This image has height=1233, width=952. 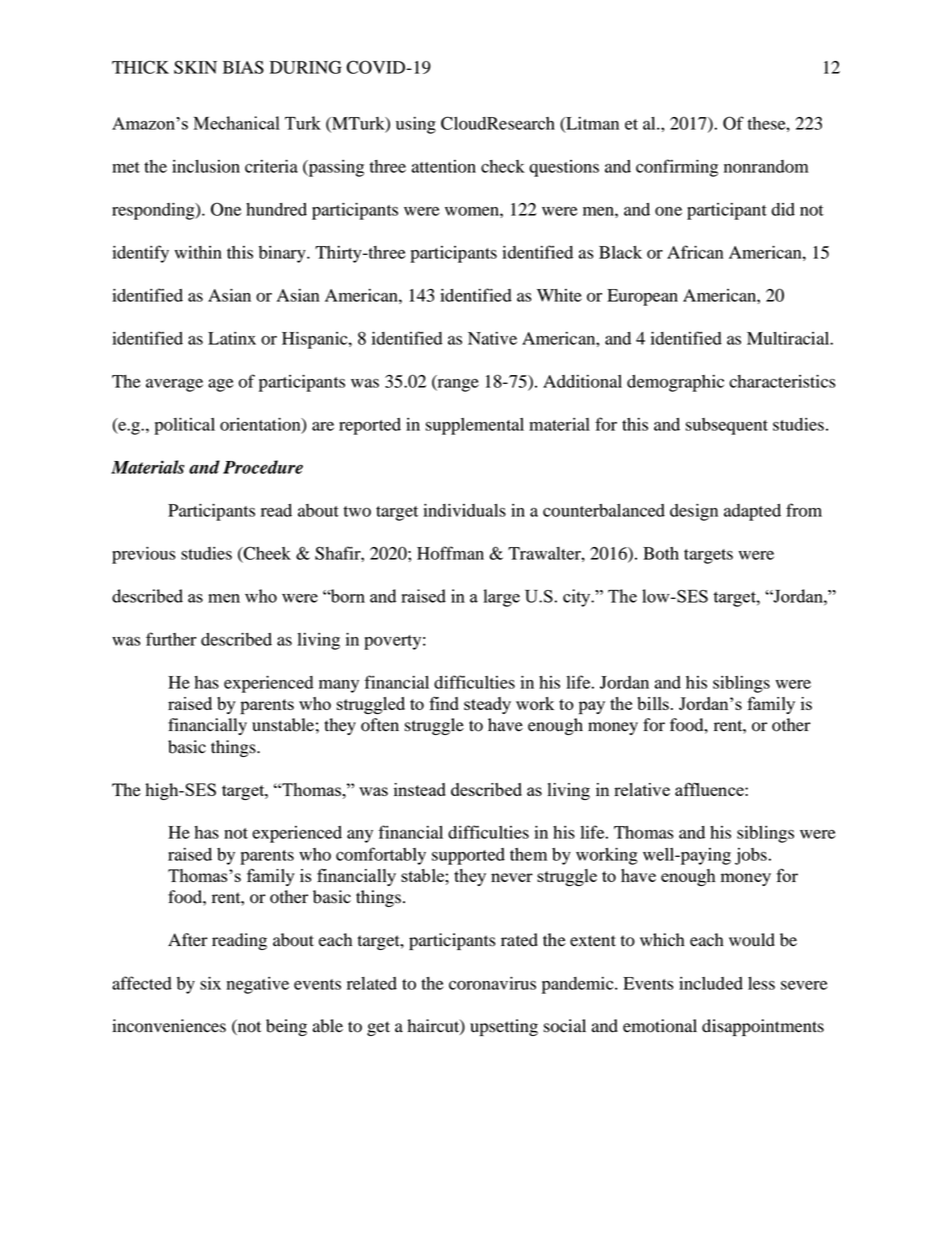 What do you see at coordinates (195, 67) in the image?
I see `SKIN` at bounding box center [195, 67].
